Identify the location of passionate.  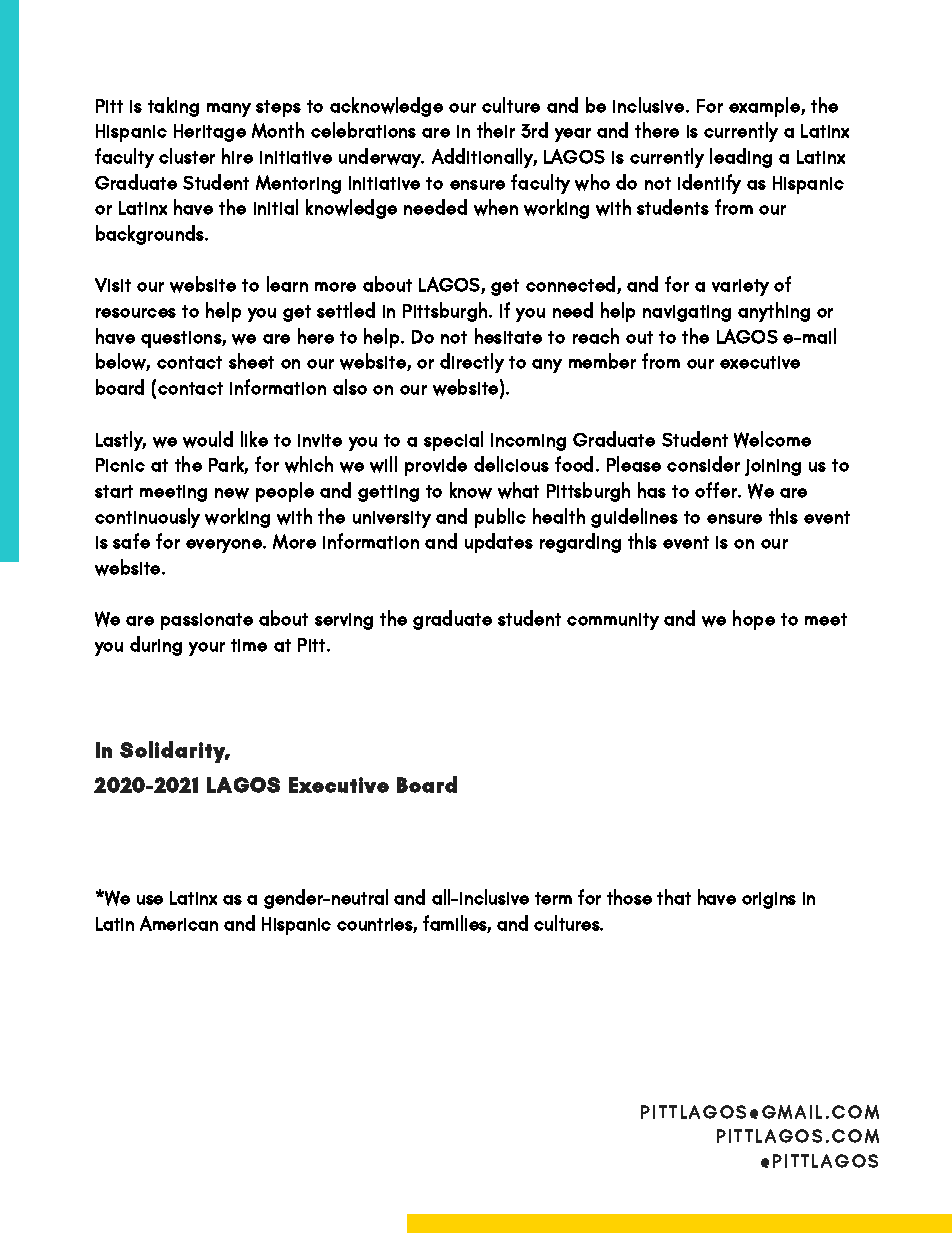
(207, 621).
